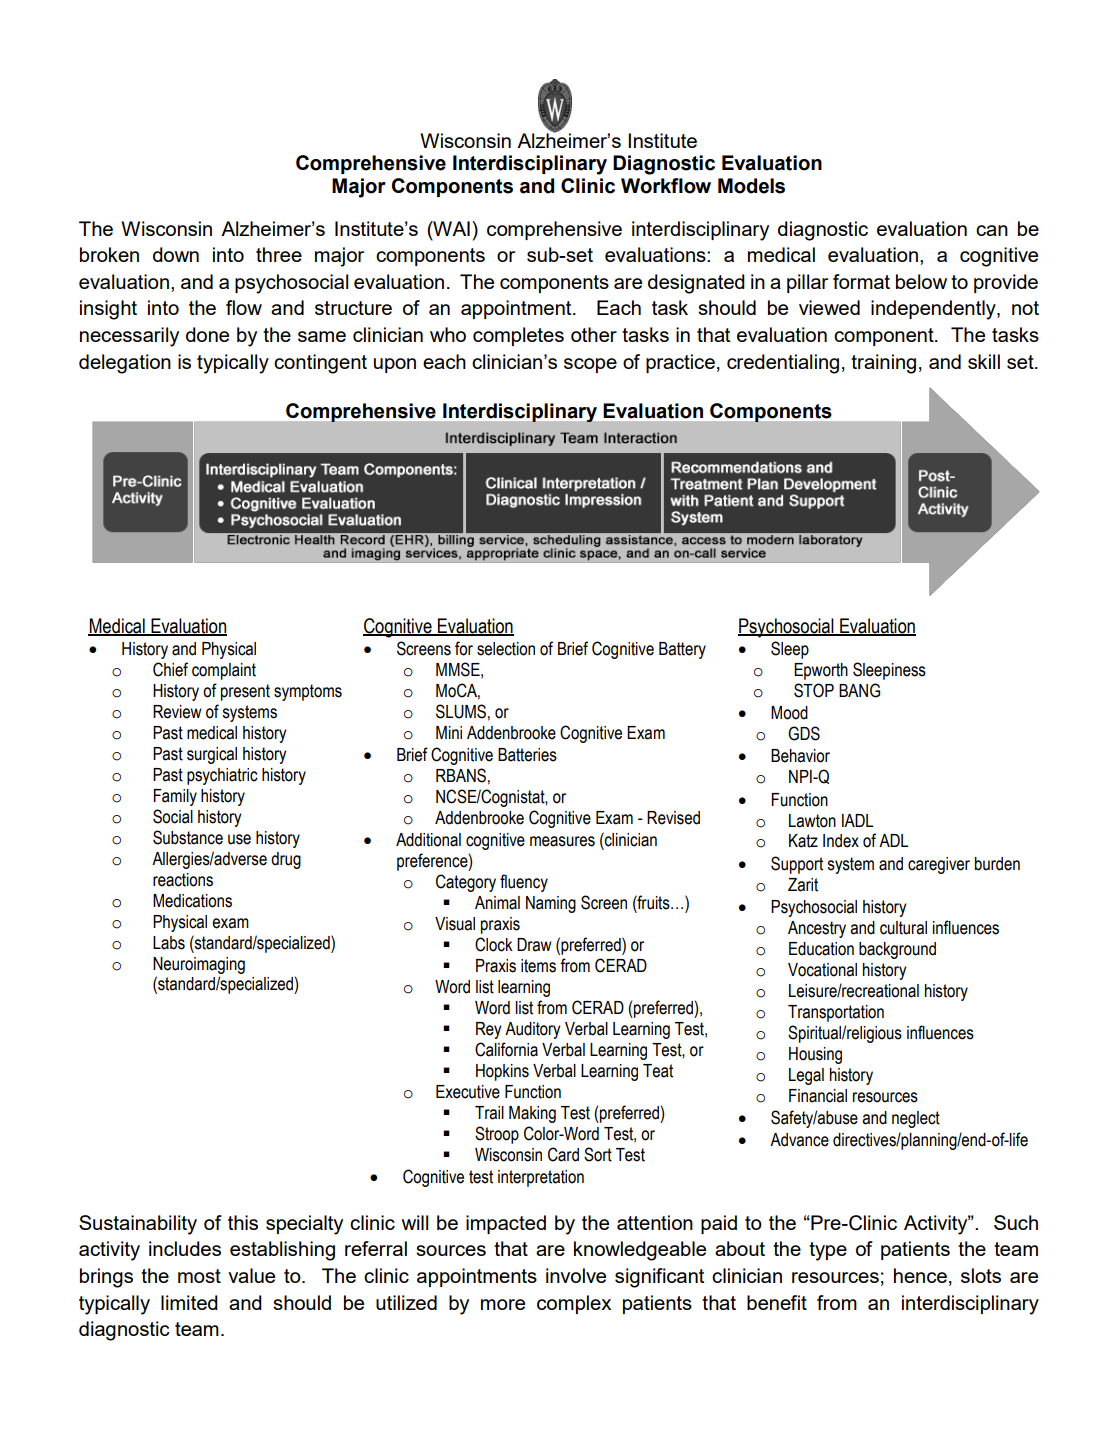 The width and height of the page is (1118, 1447). I want to click on complaint, so click(224, 671).
